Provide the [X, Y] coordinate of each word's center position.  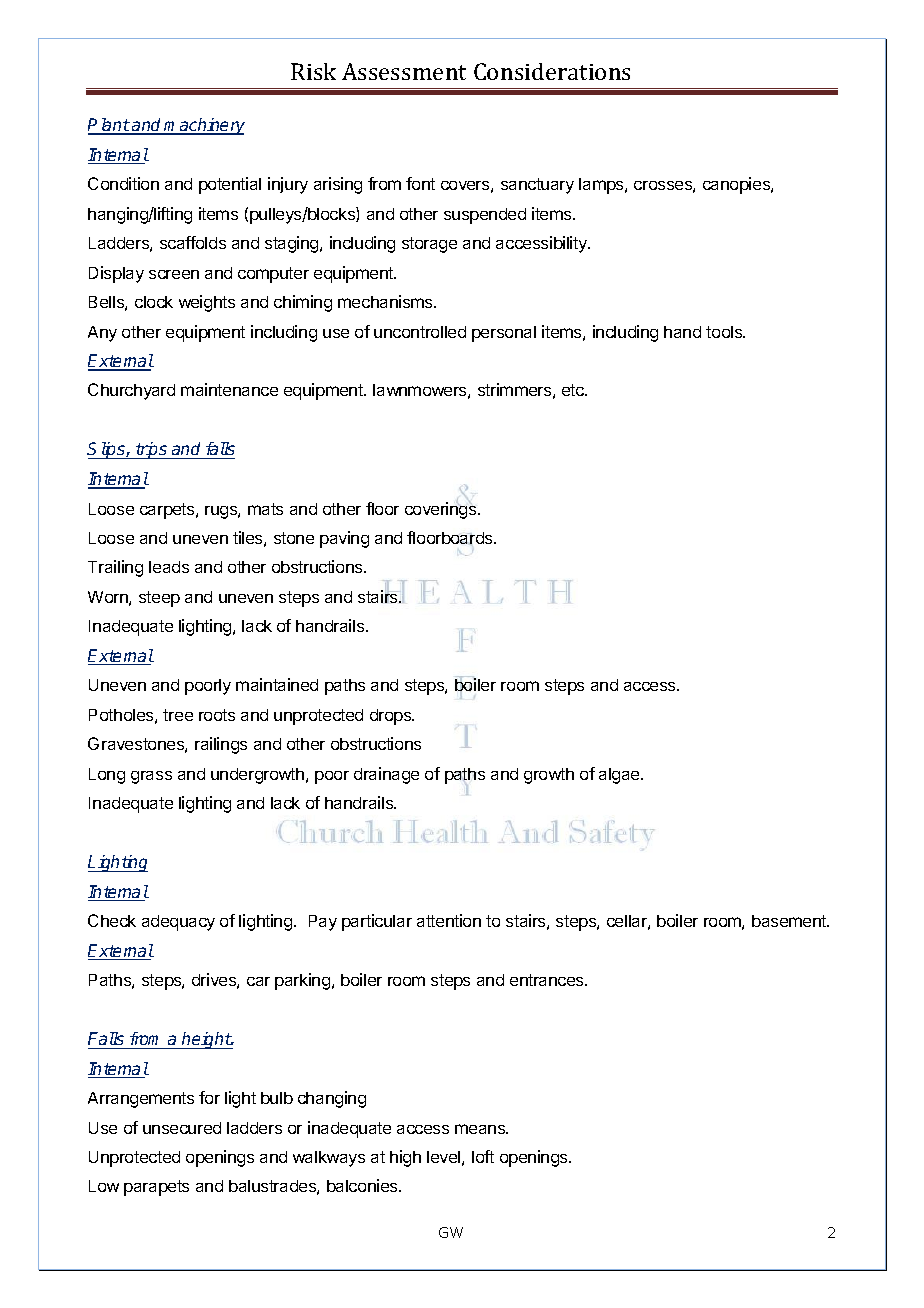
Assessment [404, 71]
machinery [204, 126]
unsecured [182, 1128]
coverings [442, 509]
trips [152, 450]
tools [725, 332]
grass [151, 777]
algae [620, 776]
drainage [386, 775]
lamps [602, 186]
